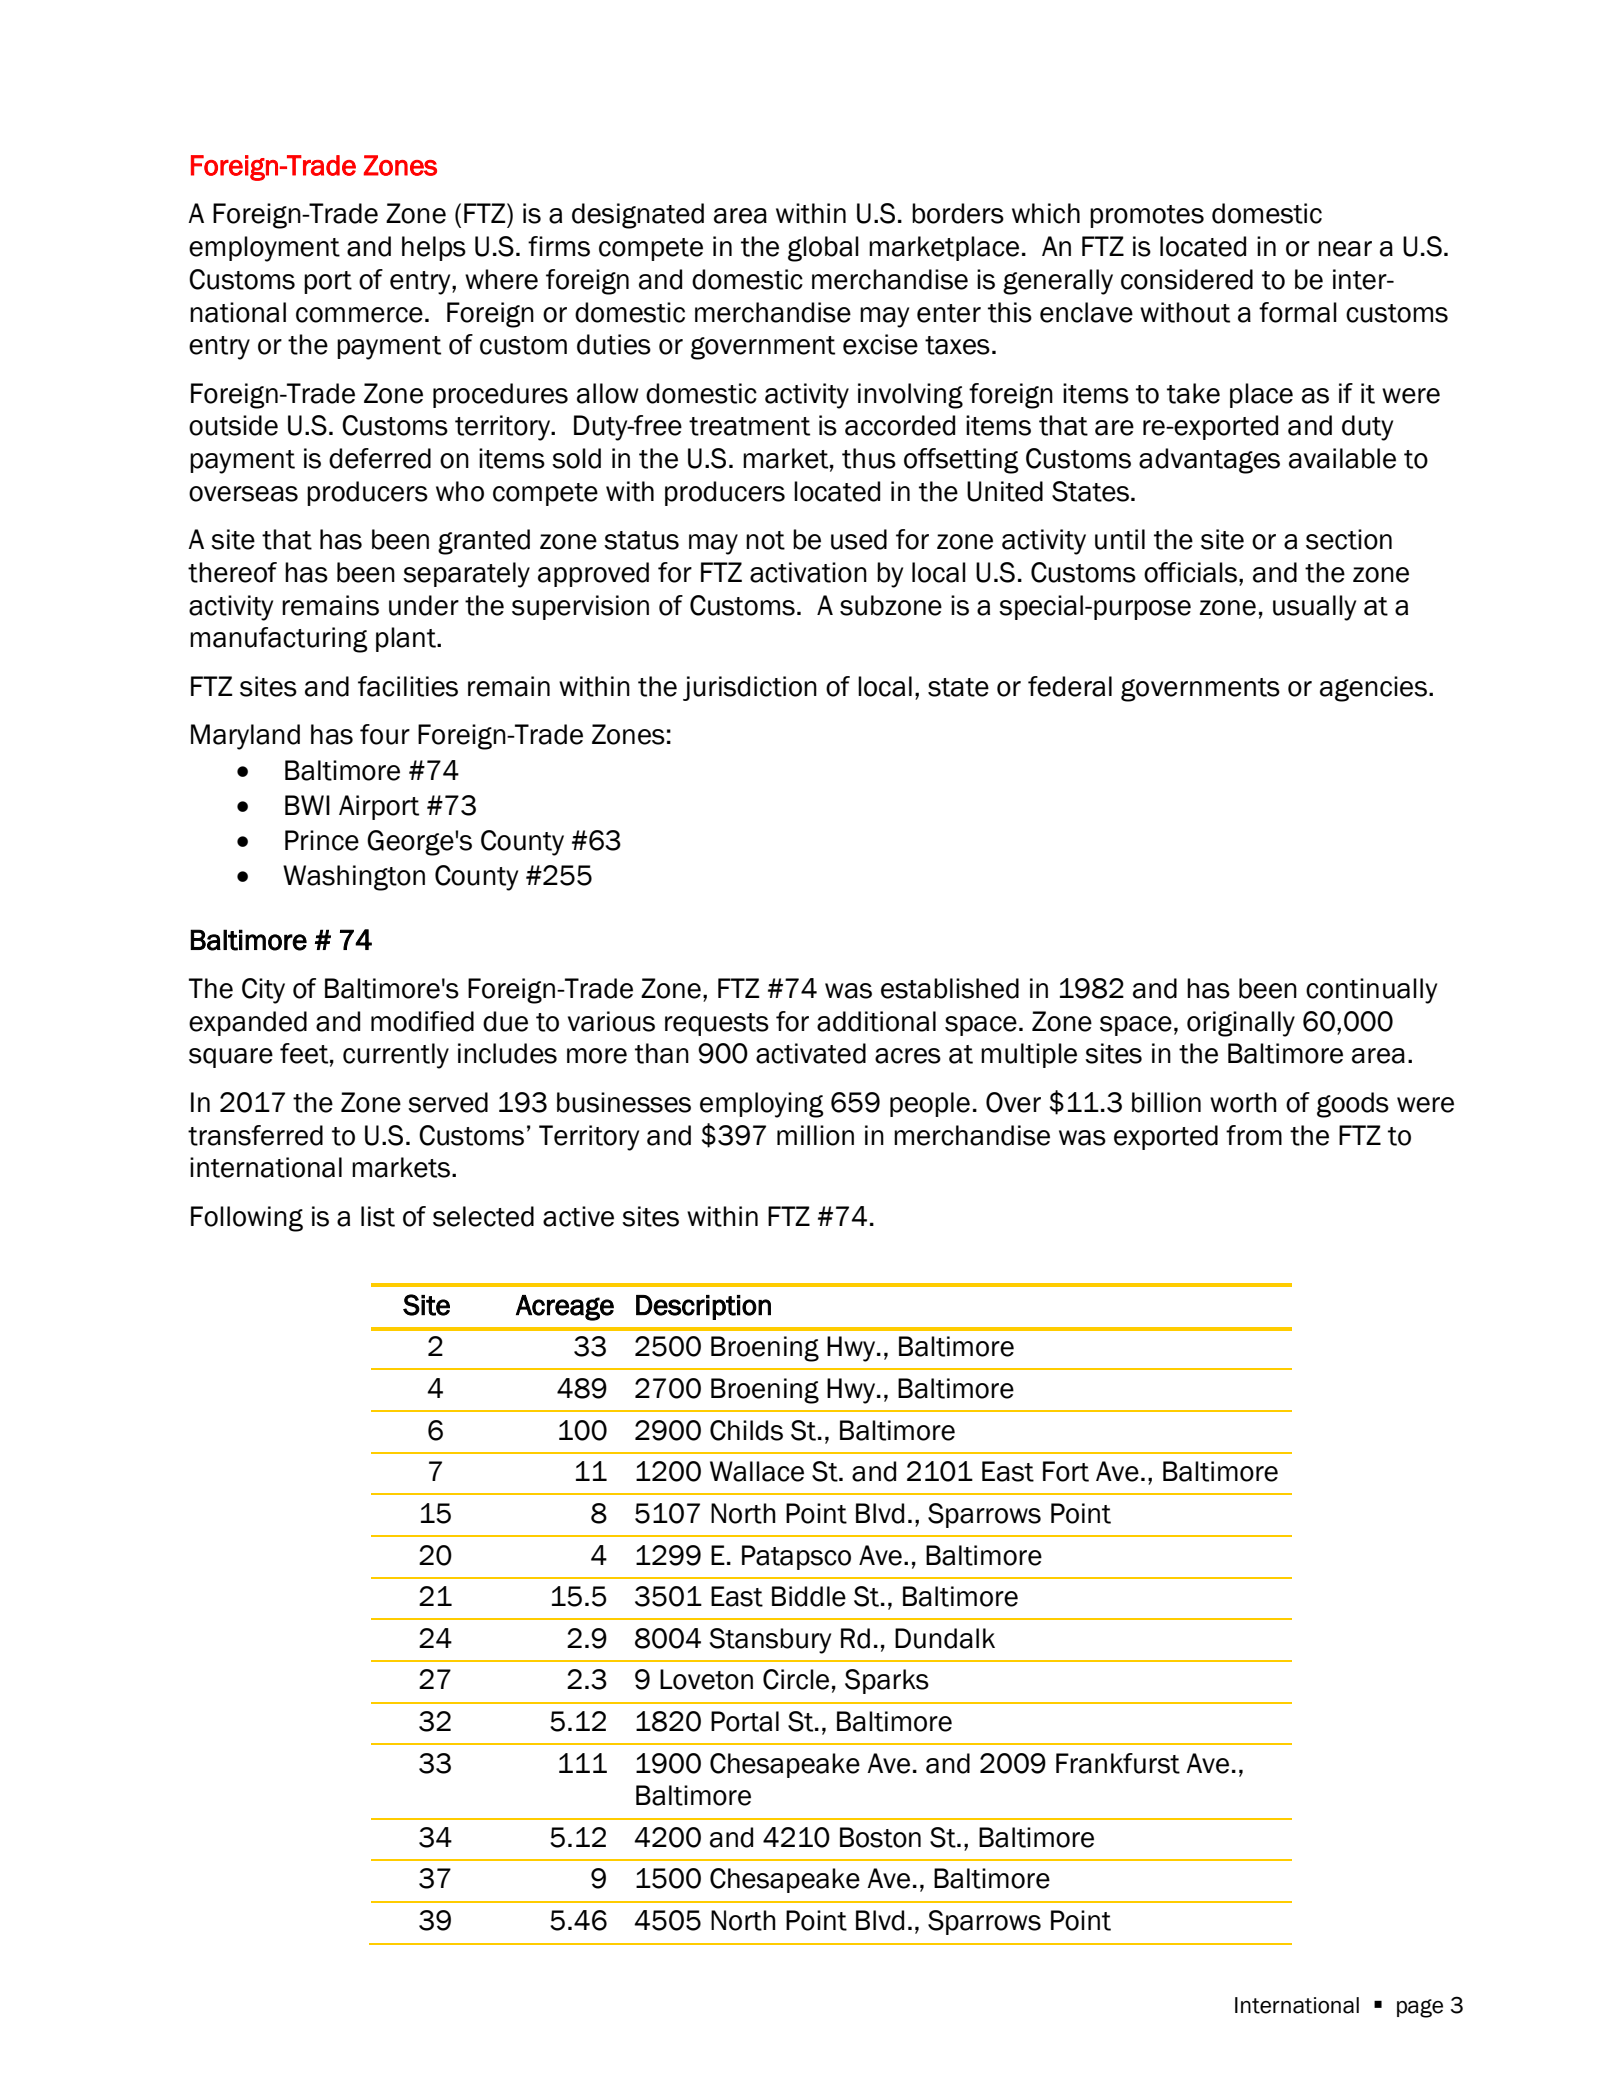  Describe the element at coordinates (880, 1837) in the image. I see `Boston` at that location.
